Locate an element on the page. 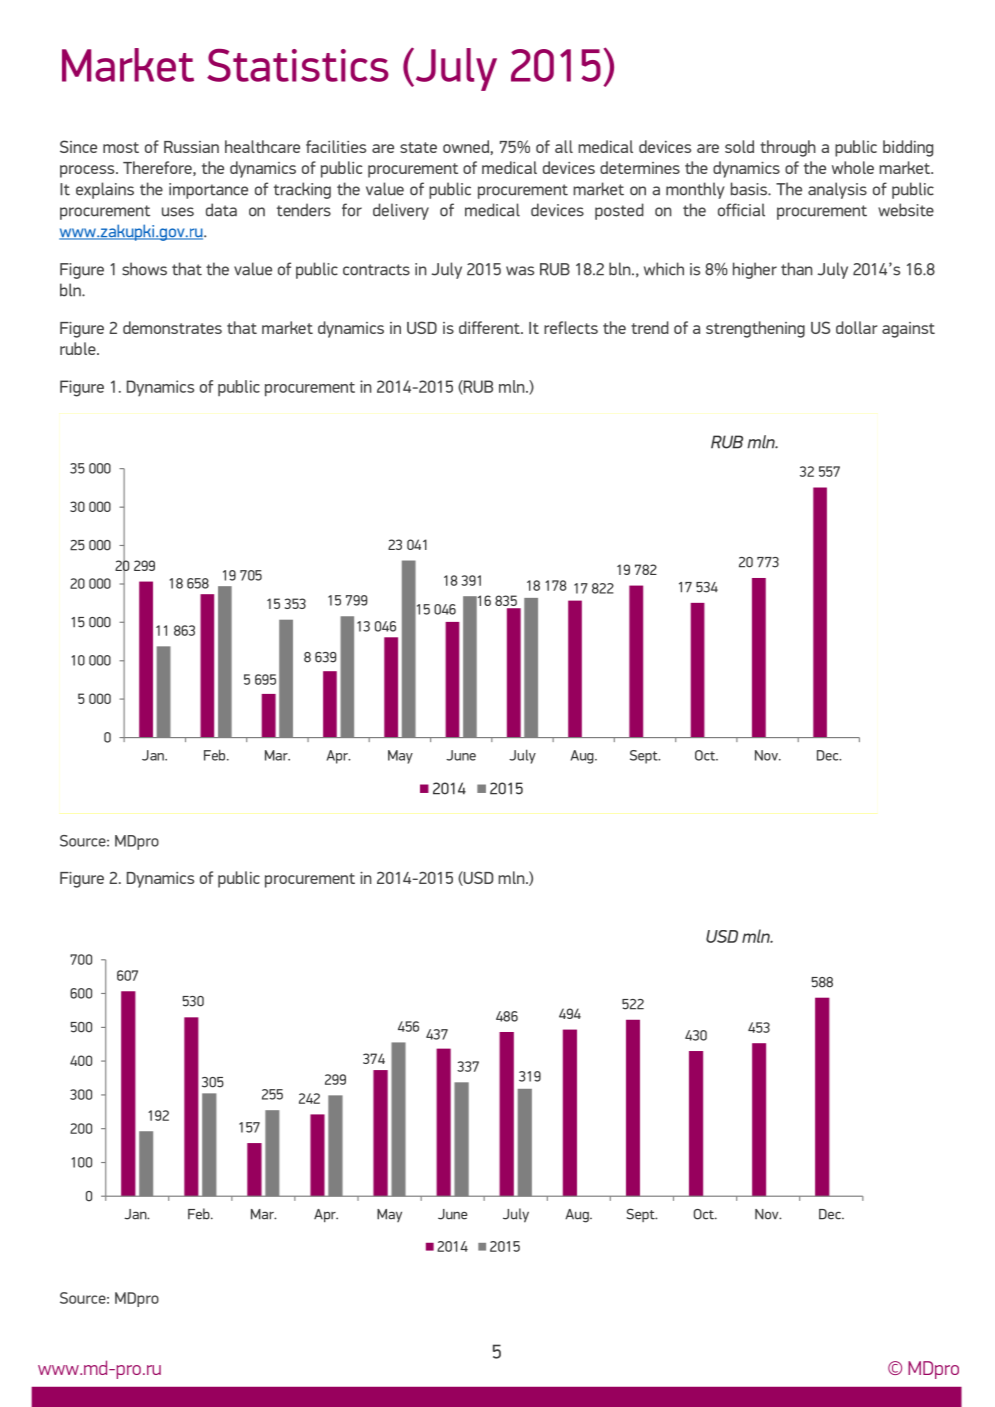 The image size is (995, 1407). demonstrates is located at coordinates (172, 327).
